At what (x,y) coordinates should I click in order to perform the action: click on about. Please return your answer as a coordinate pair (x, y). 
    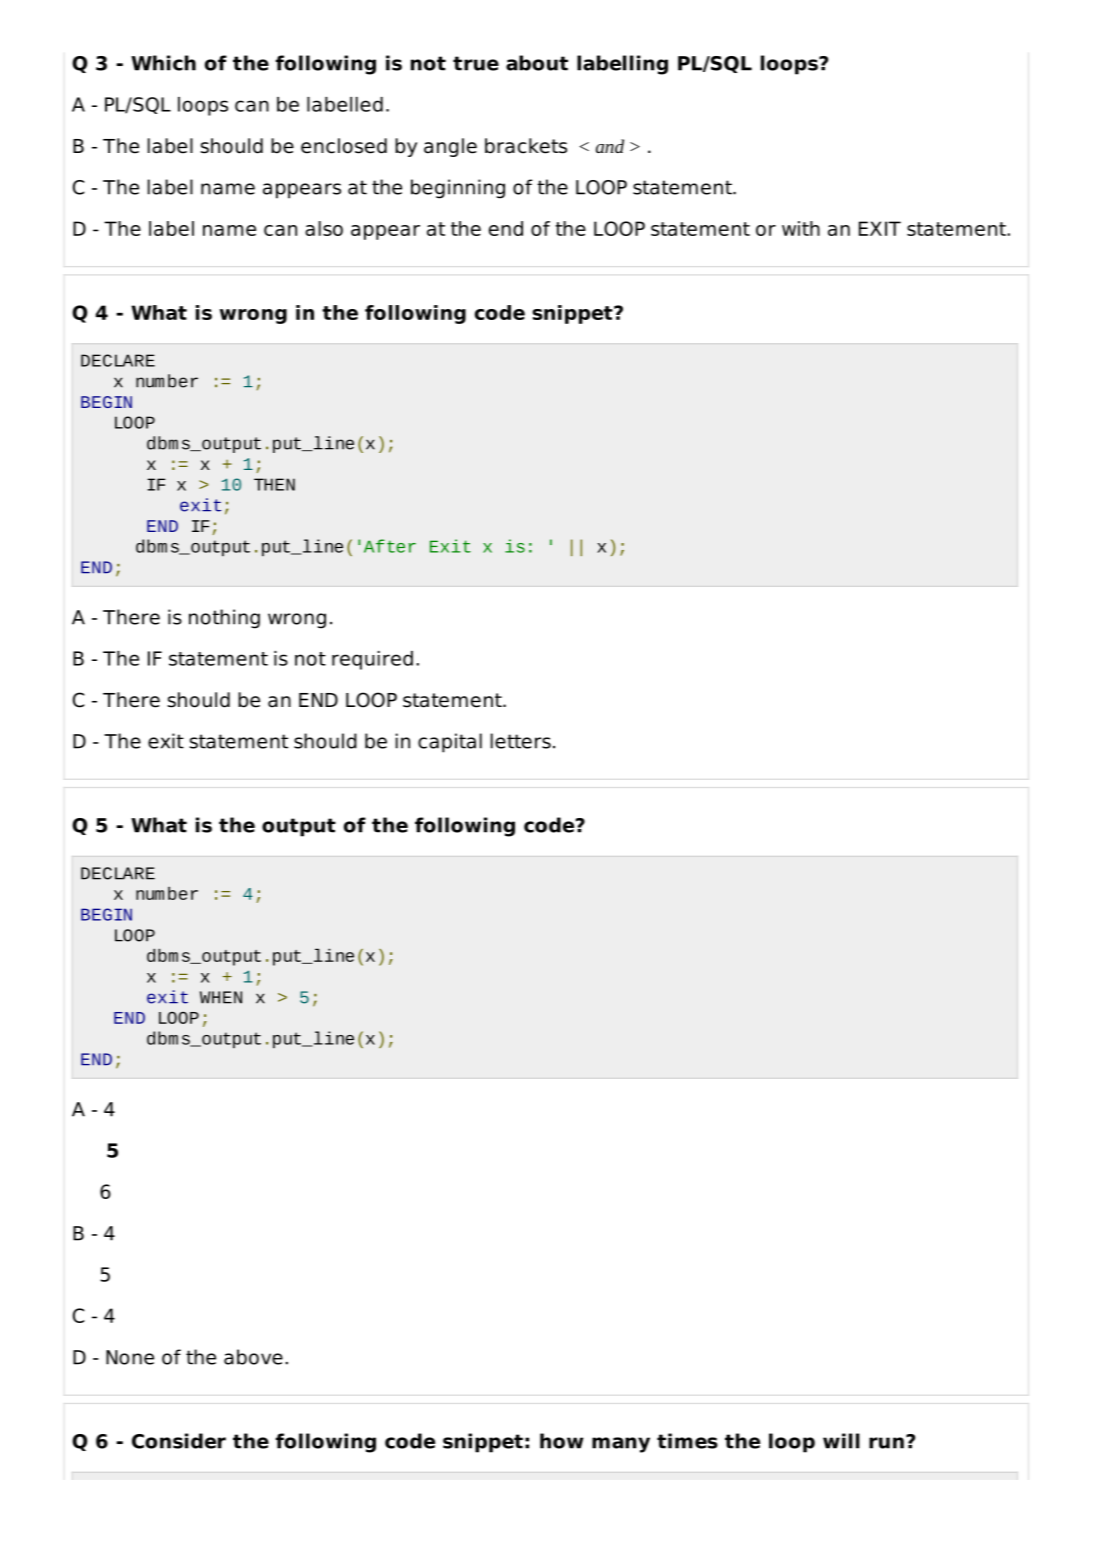
    Looking at the image, I should click on (537, 63).
